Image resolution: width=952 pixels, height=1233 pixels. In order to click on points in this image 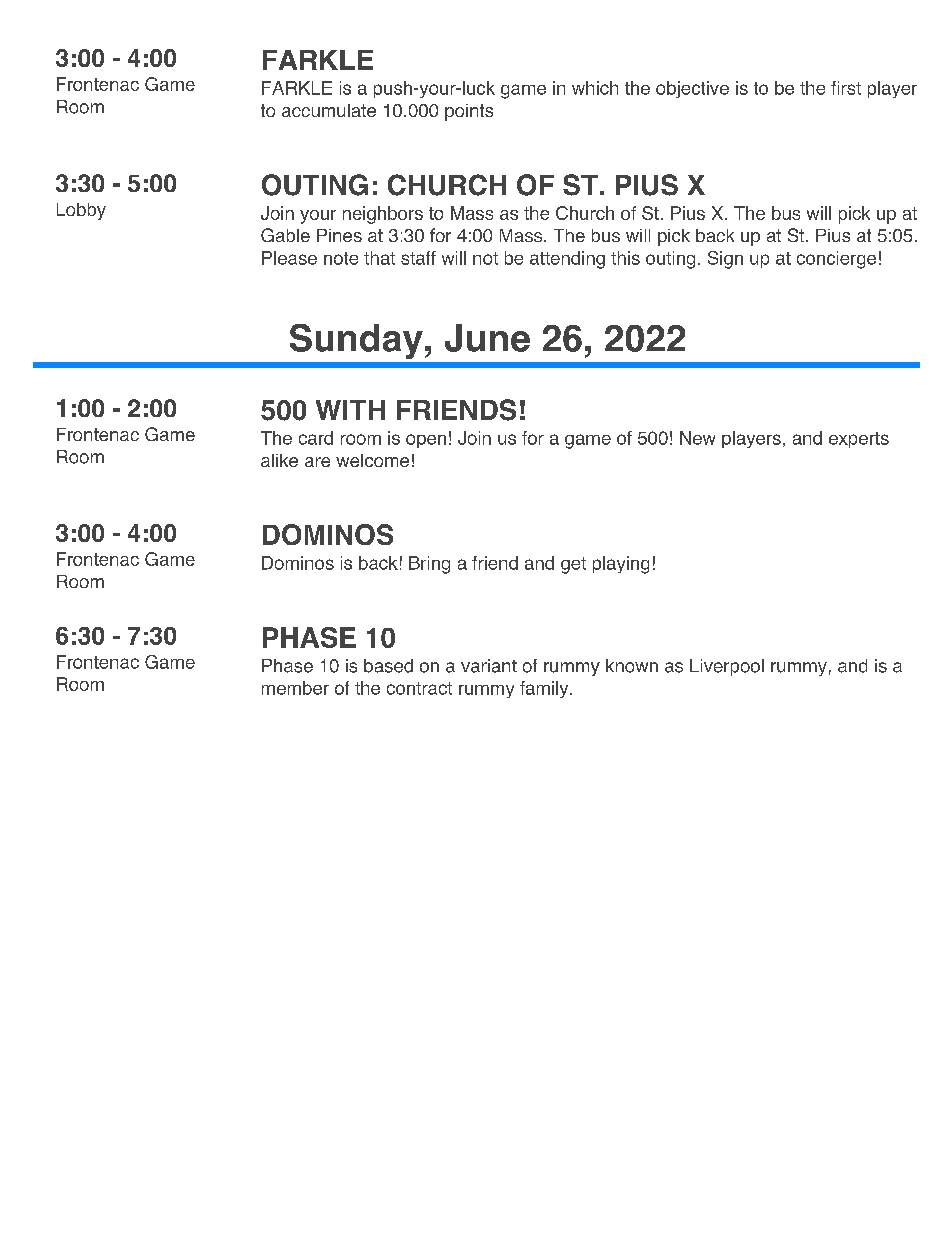, I will do `click(469, 112)`.
